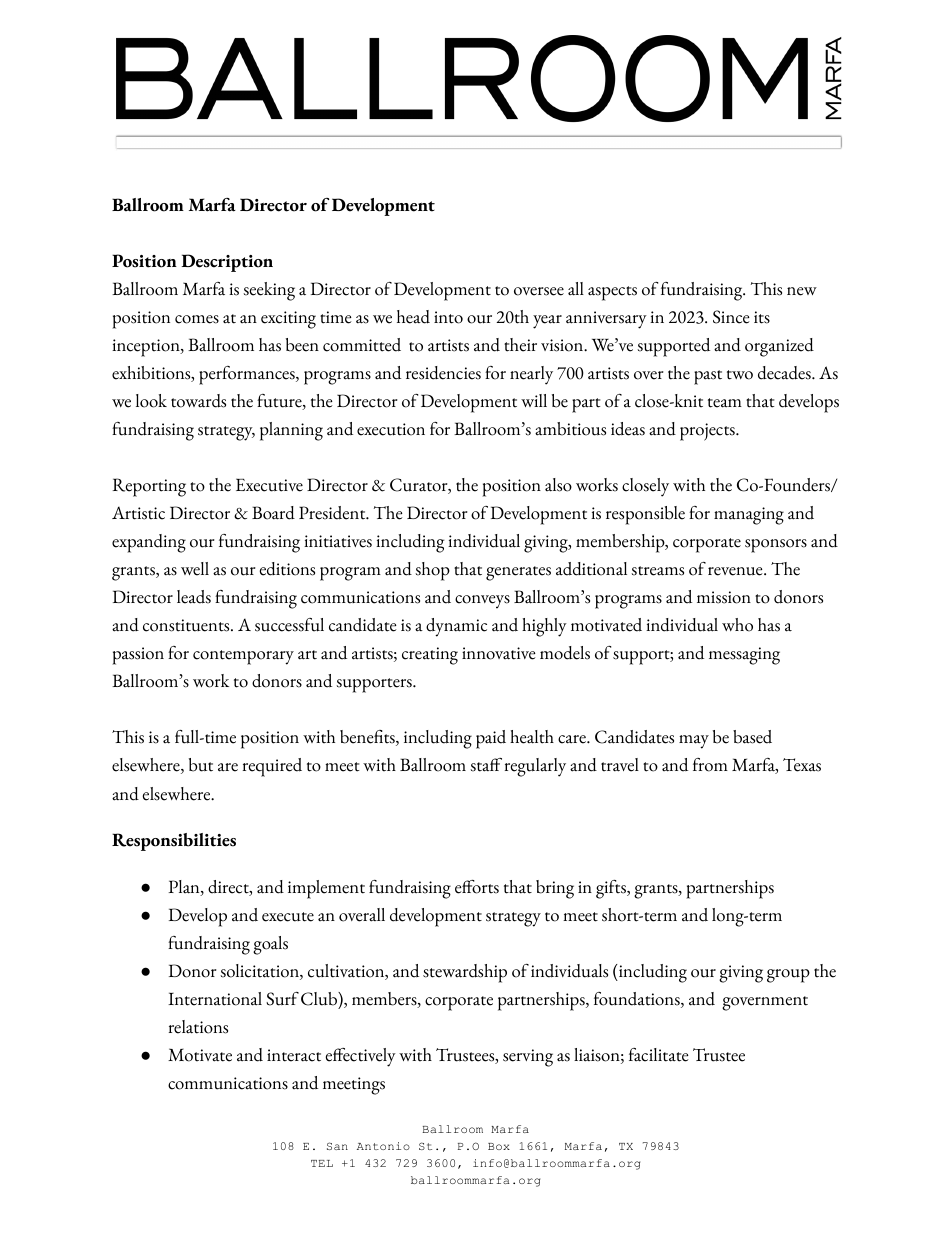  Describe the element at coordinates (322, 1163) in the image. I see `TEL` at that location.
